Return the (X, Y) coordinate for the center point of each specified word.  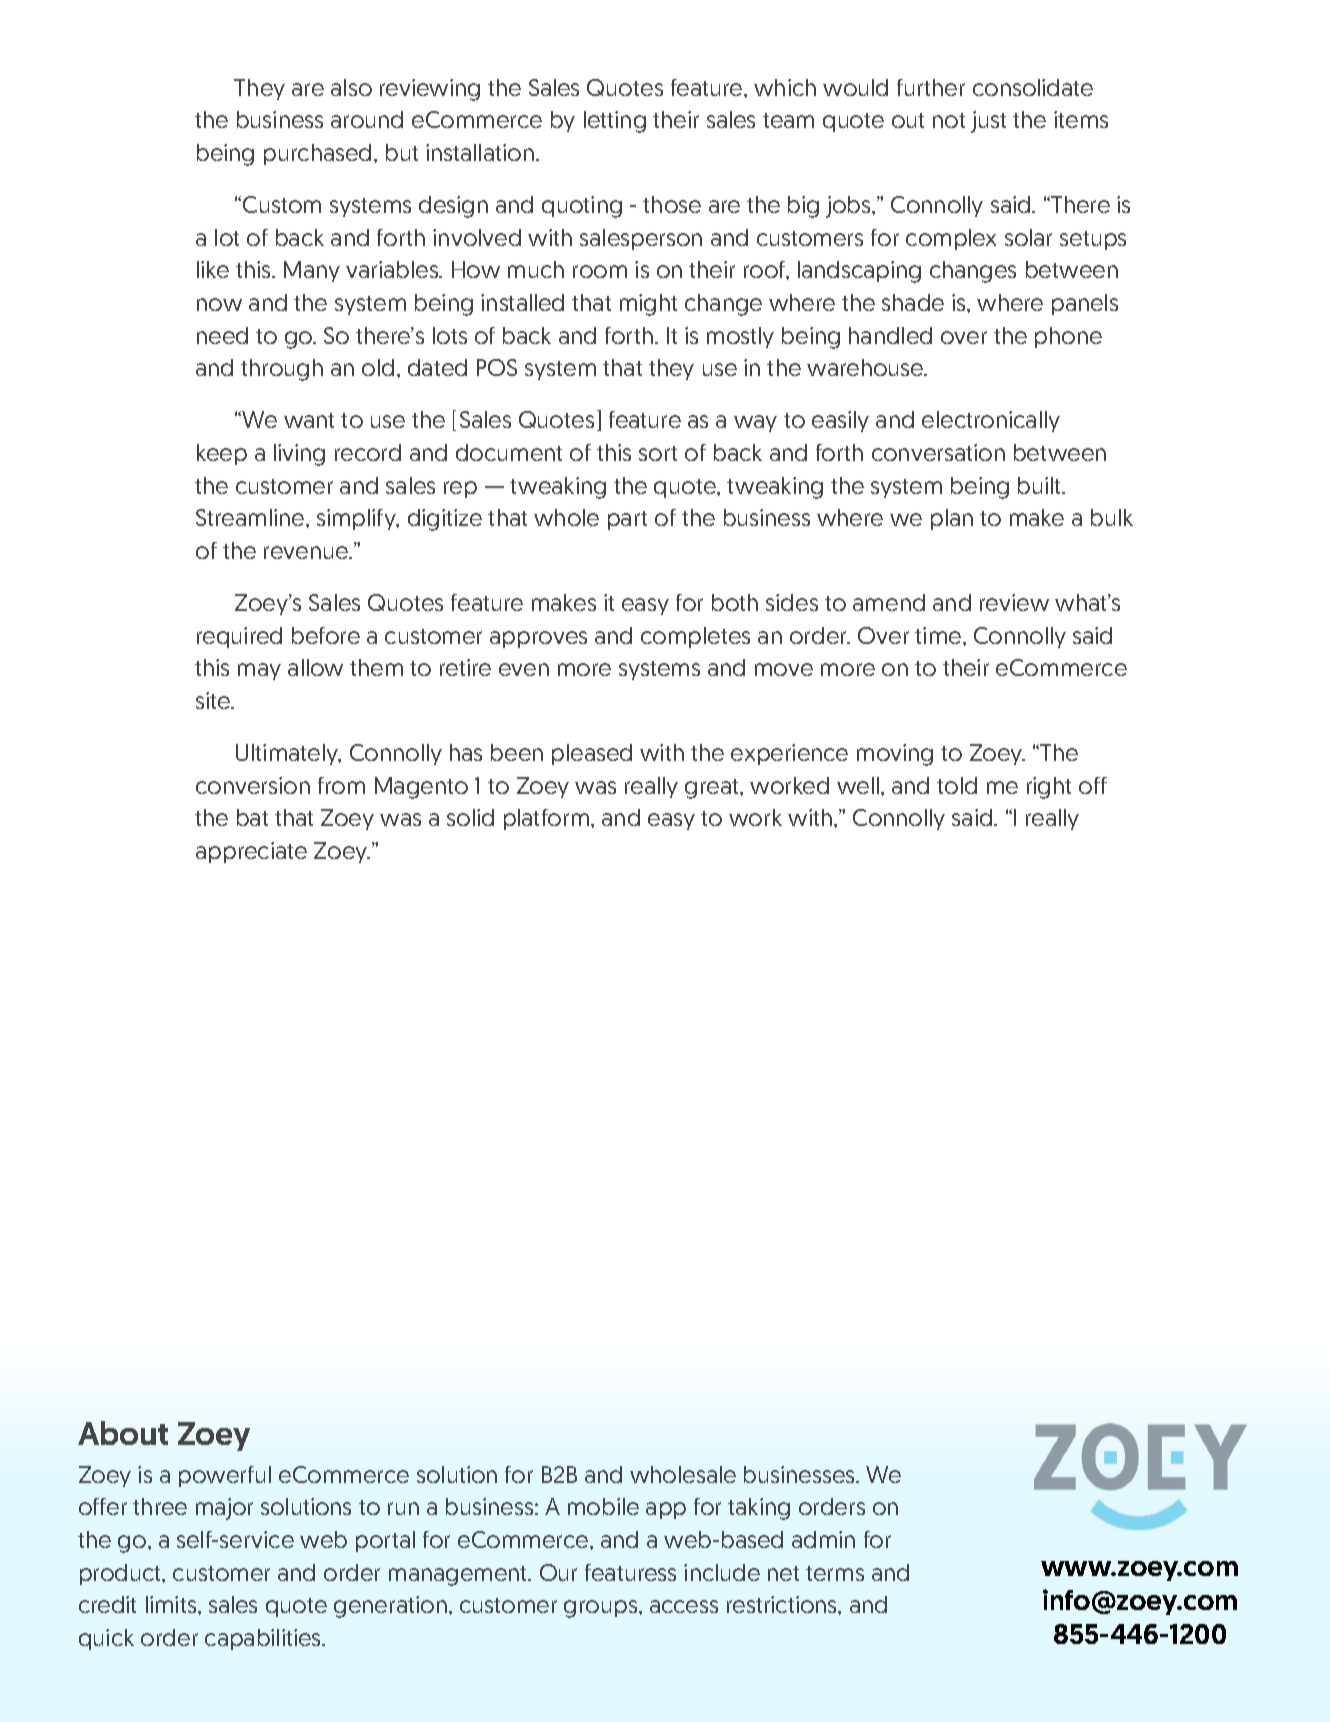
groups (602, 1609)
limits (172, 1604)
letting (615, 122)
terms (835, 1573)
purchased (317, 154)
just (988, 122)
